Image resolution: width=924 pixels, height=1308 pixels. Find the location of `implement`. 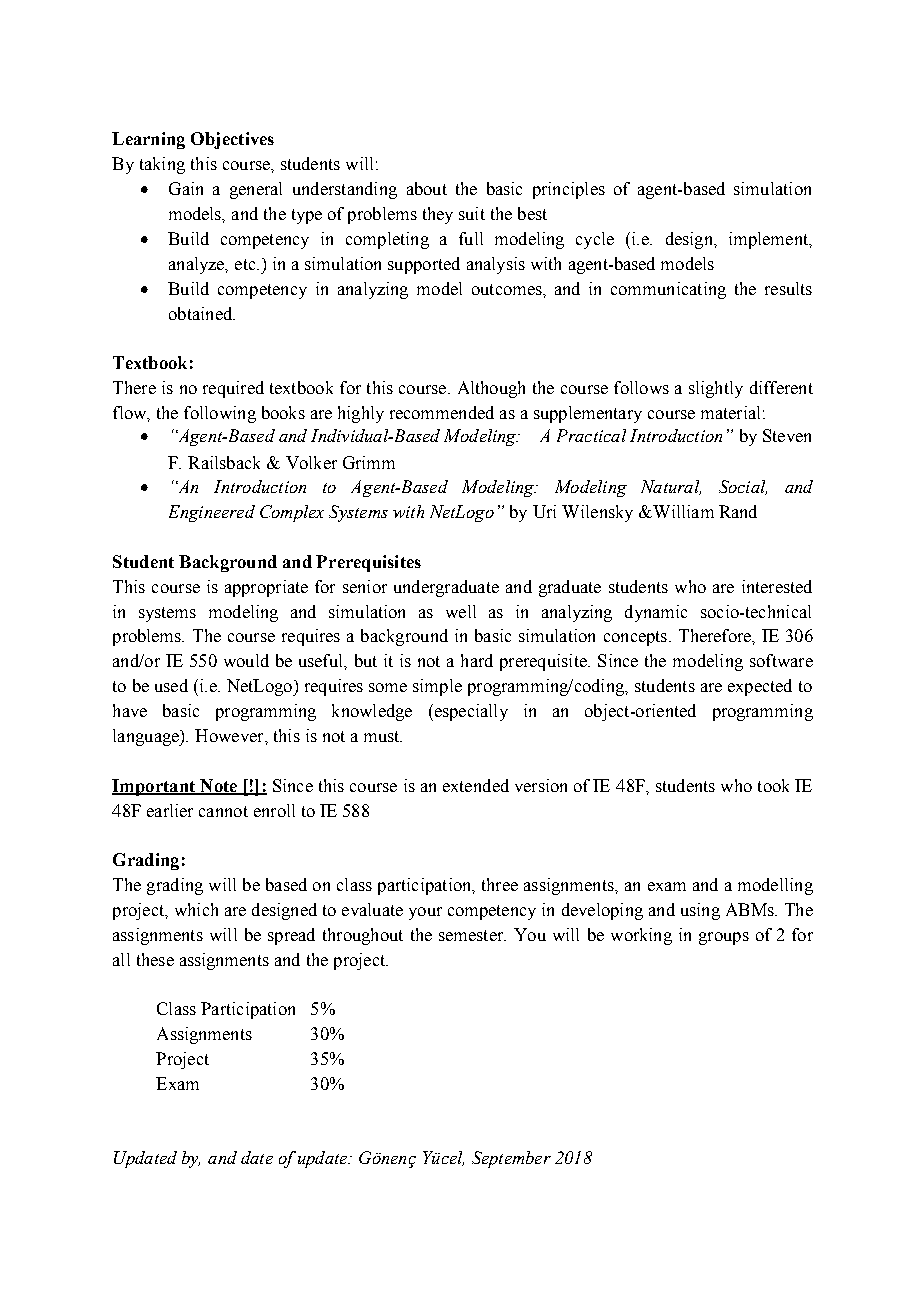

implement is located at coordinates (769, 240).
